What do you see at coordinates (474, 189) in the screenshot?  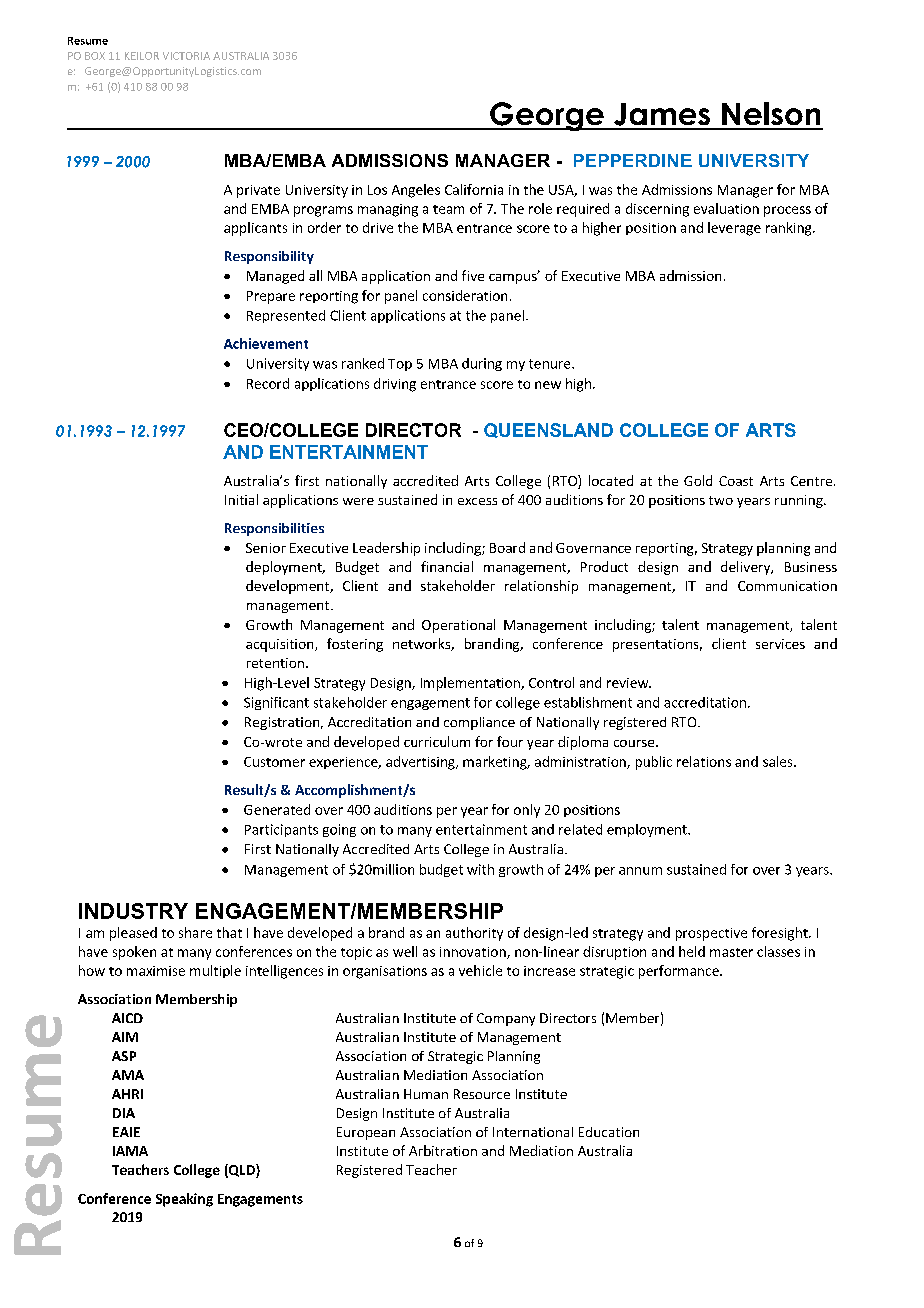 I see `California` at bounding box center [474, 189].
